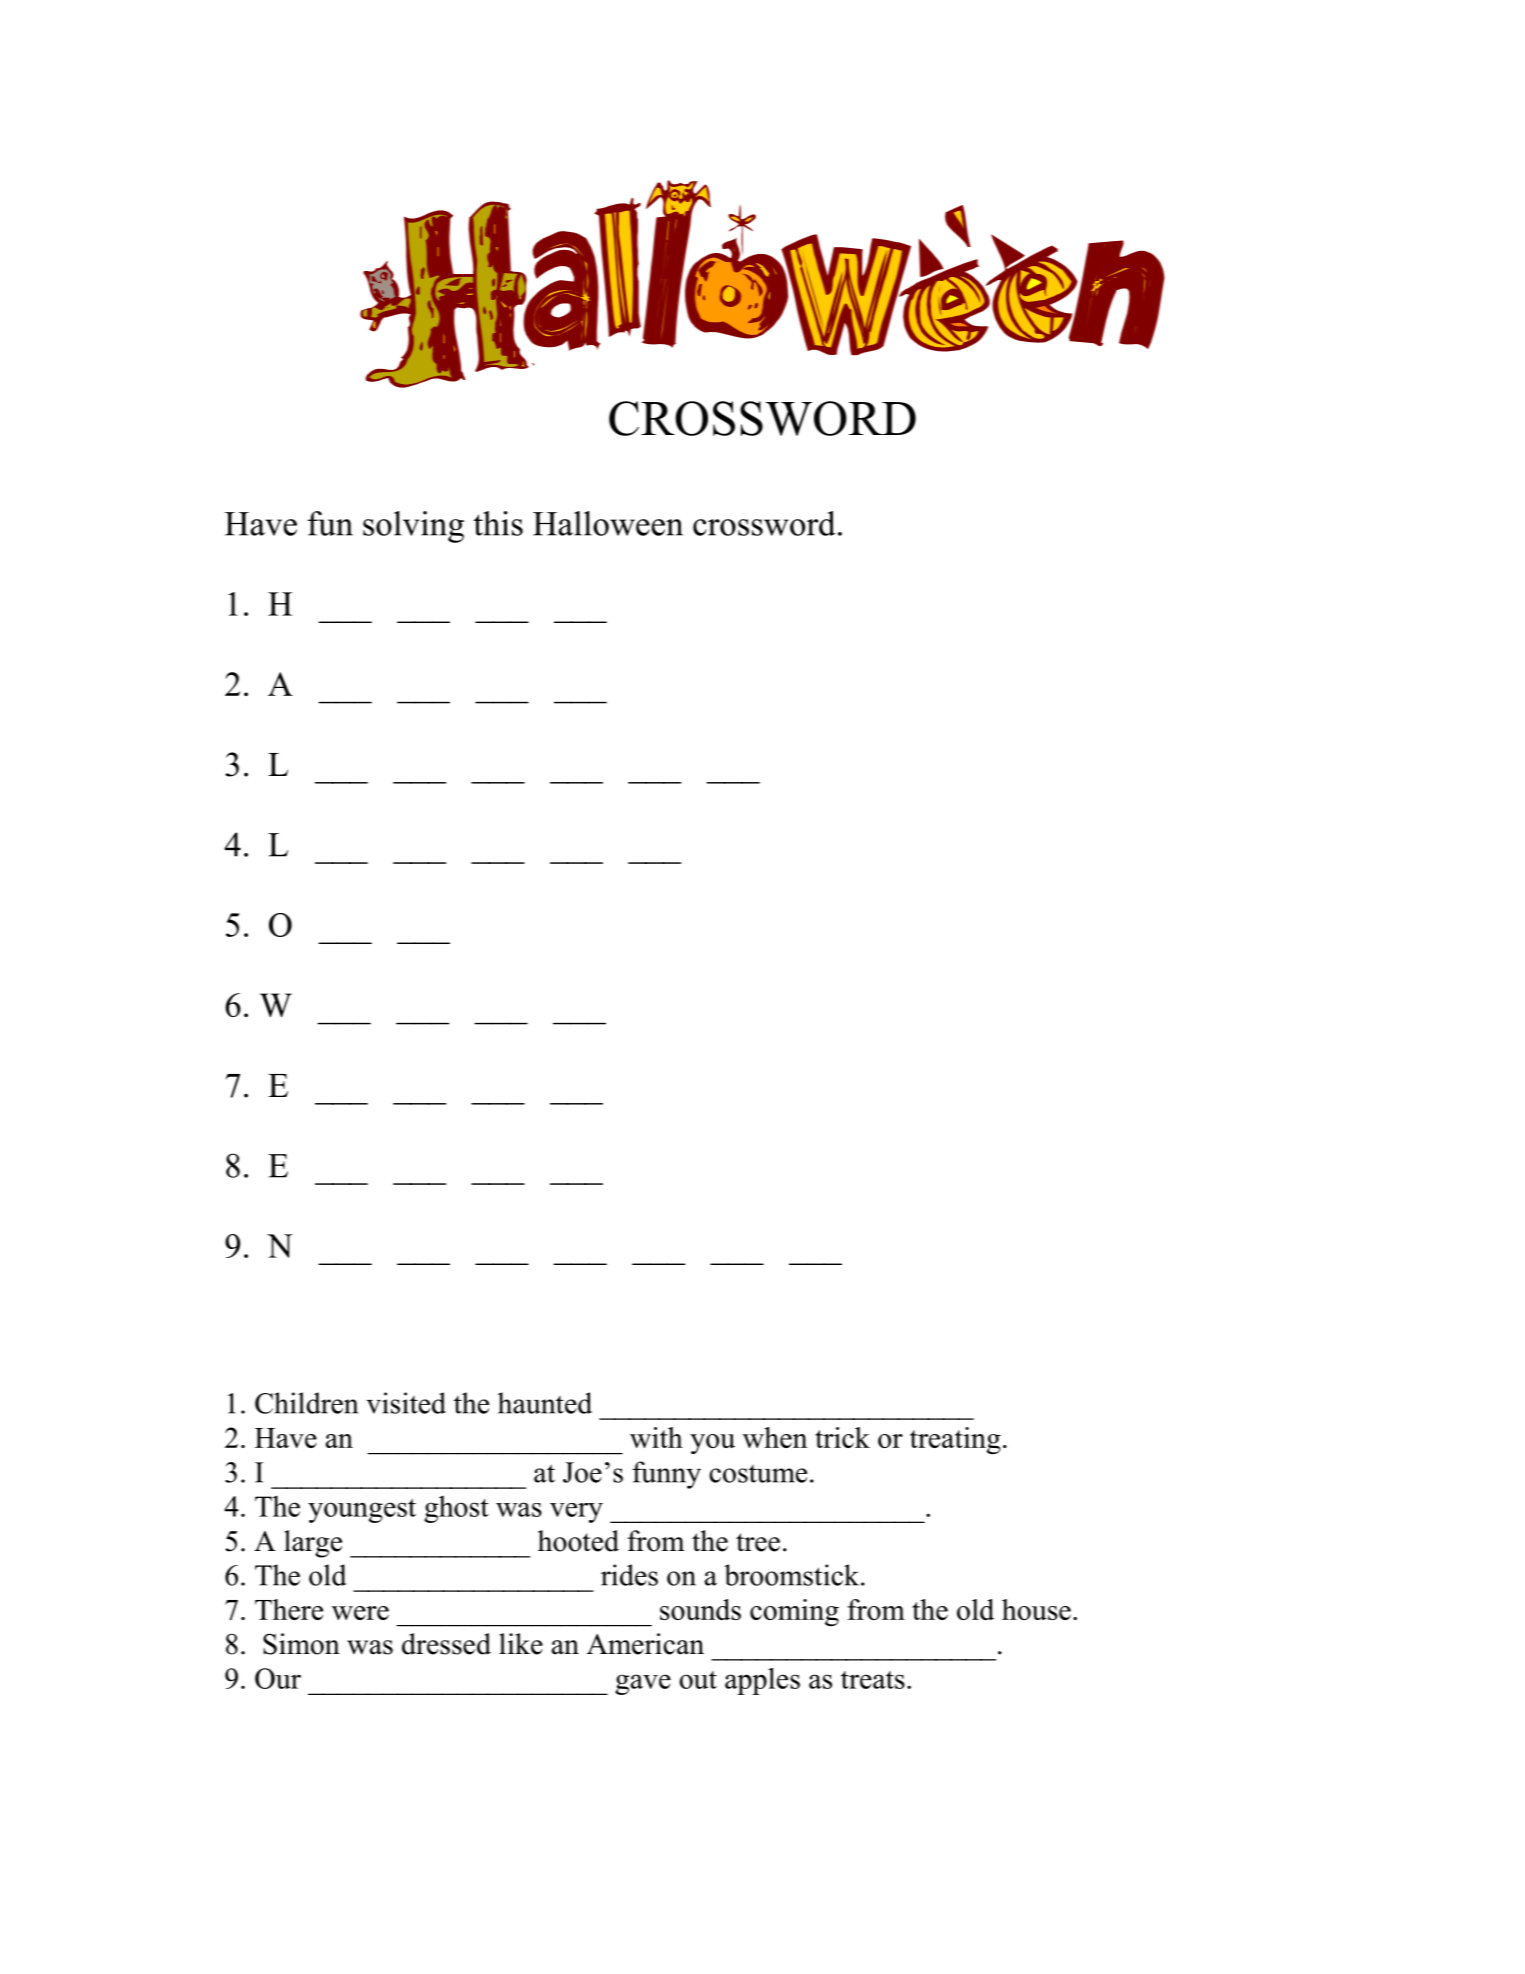 This image has height=1974, width=1525. What do you see at coordinates (498, 523) in the image?
I see `this` at bounding box center [498, 523].
